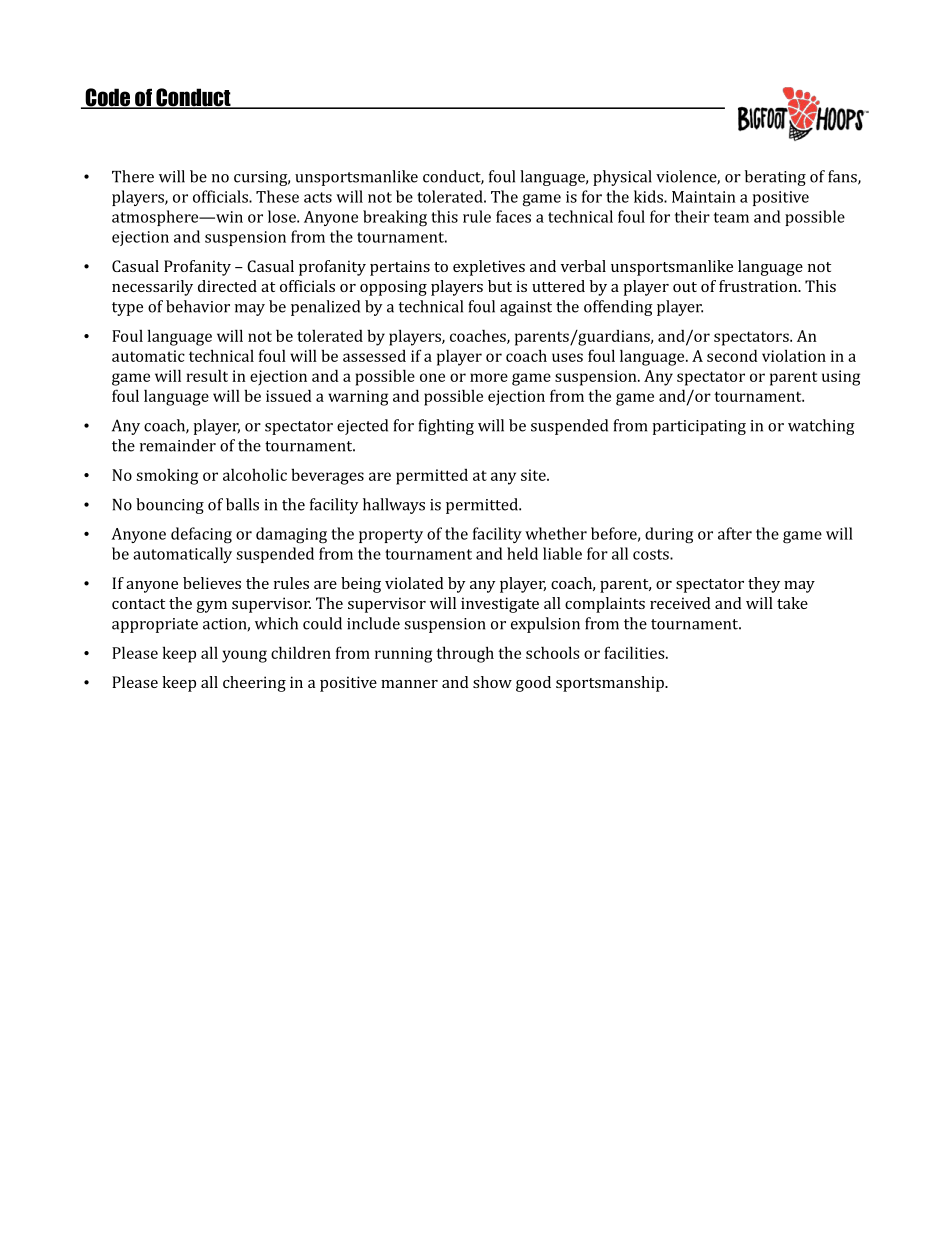 This document has height=1233, width=952. What do you see at coordinates (522, 553) in the document?
I see `held` at bounding box center [522, 553].
